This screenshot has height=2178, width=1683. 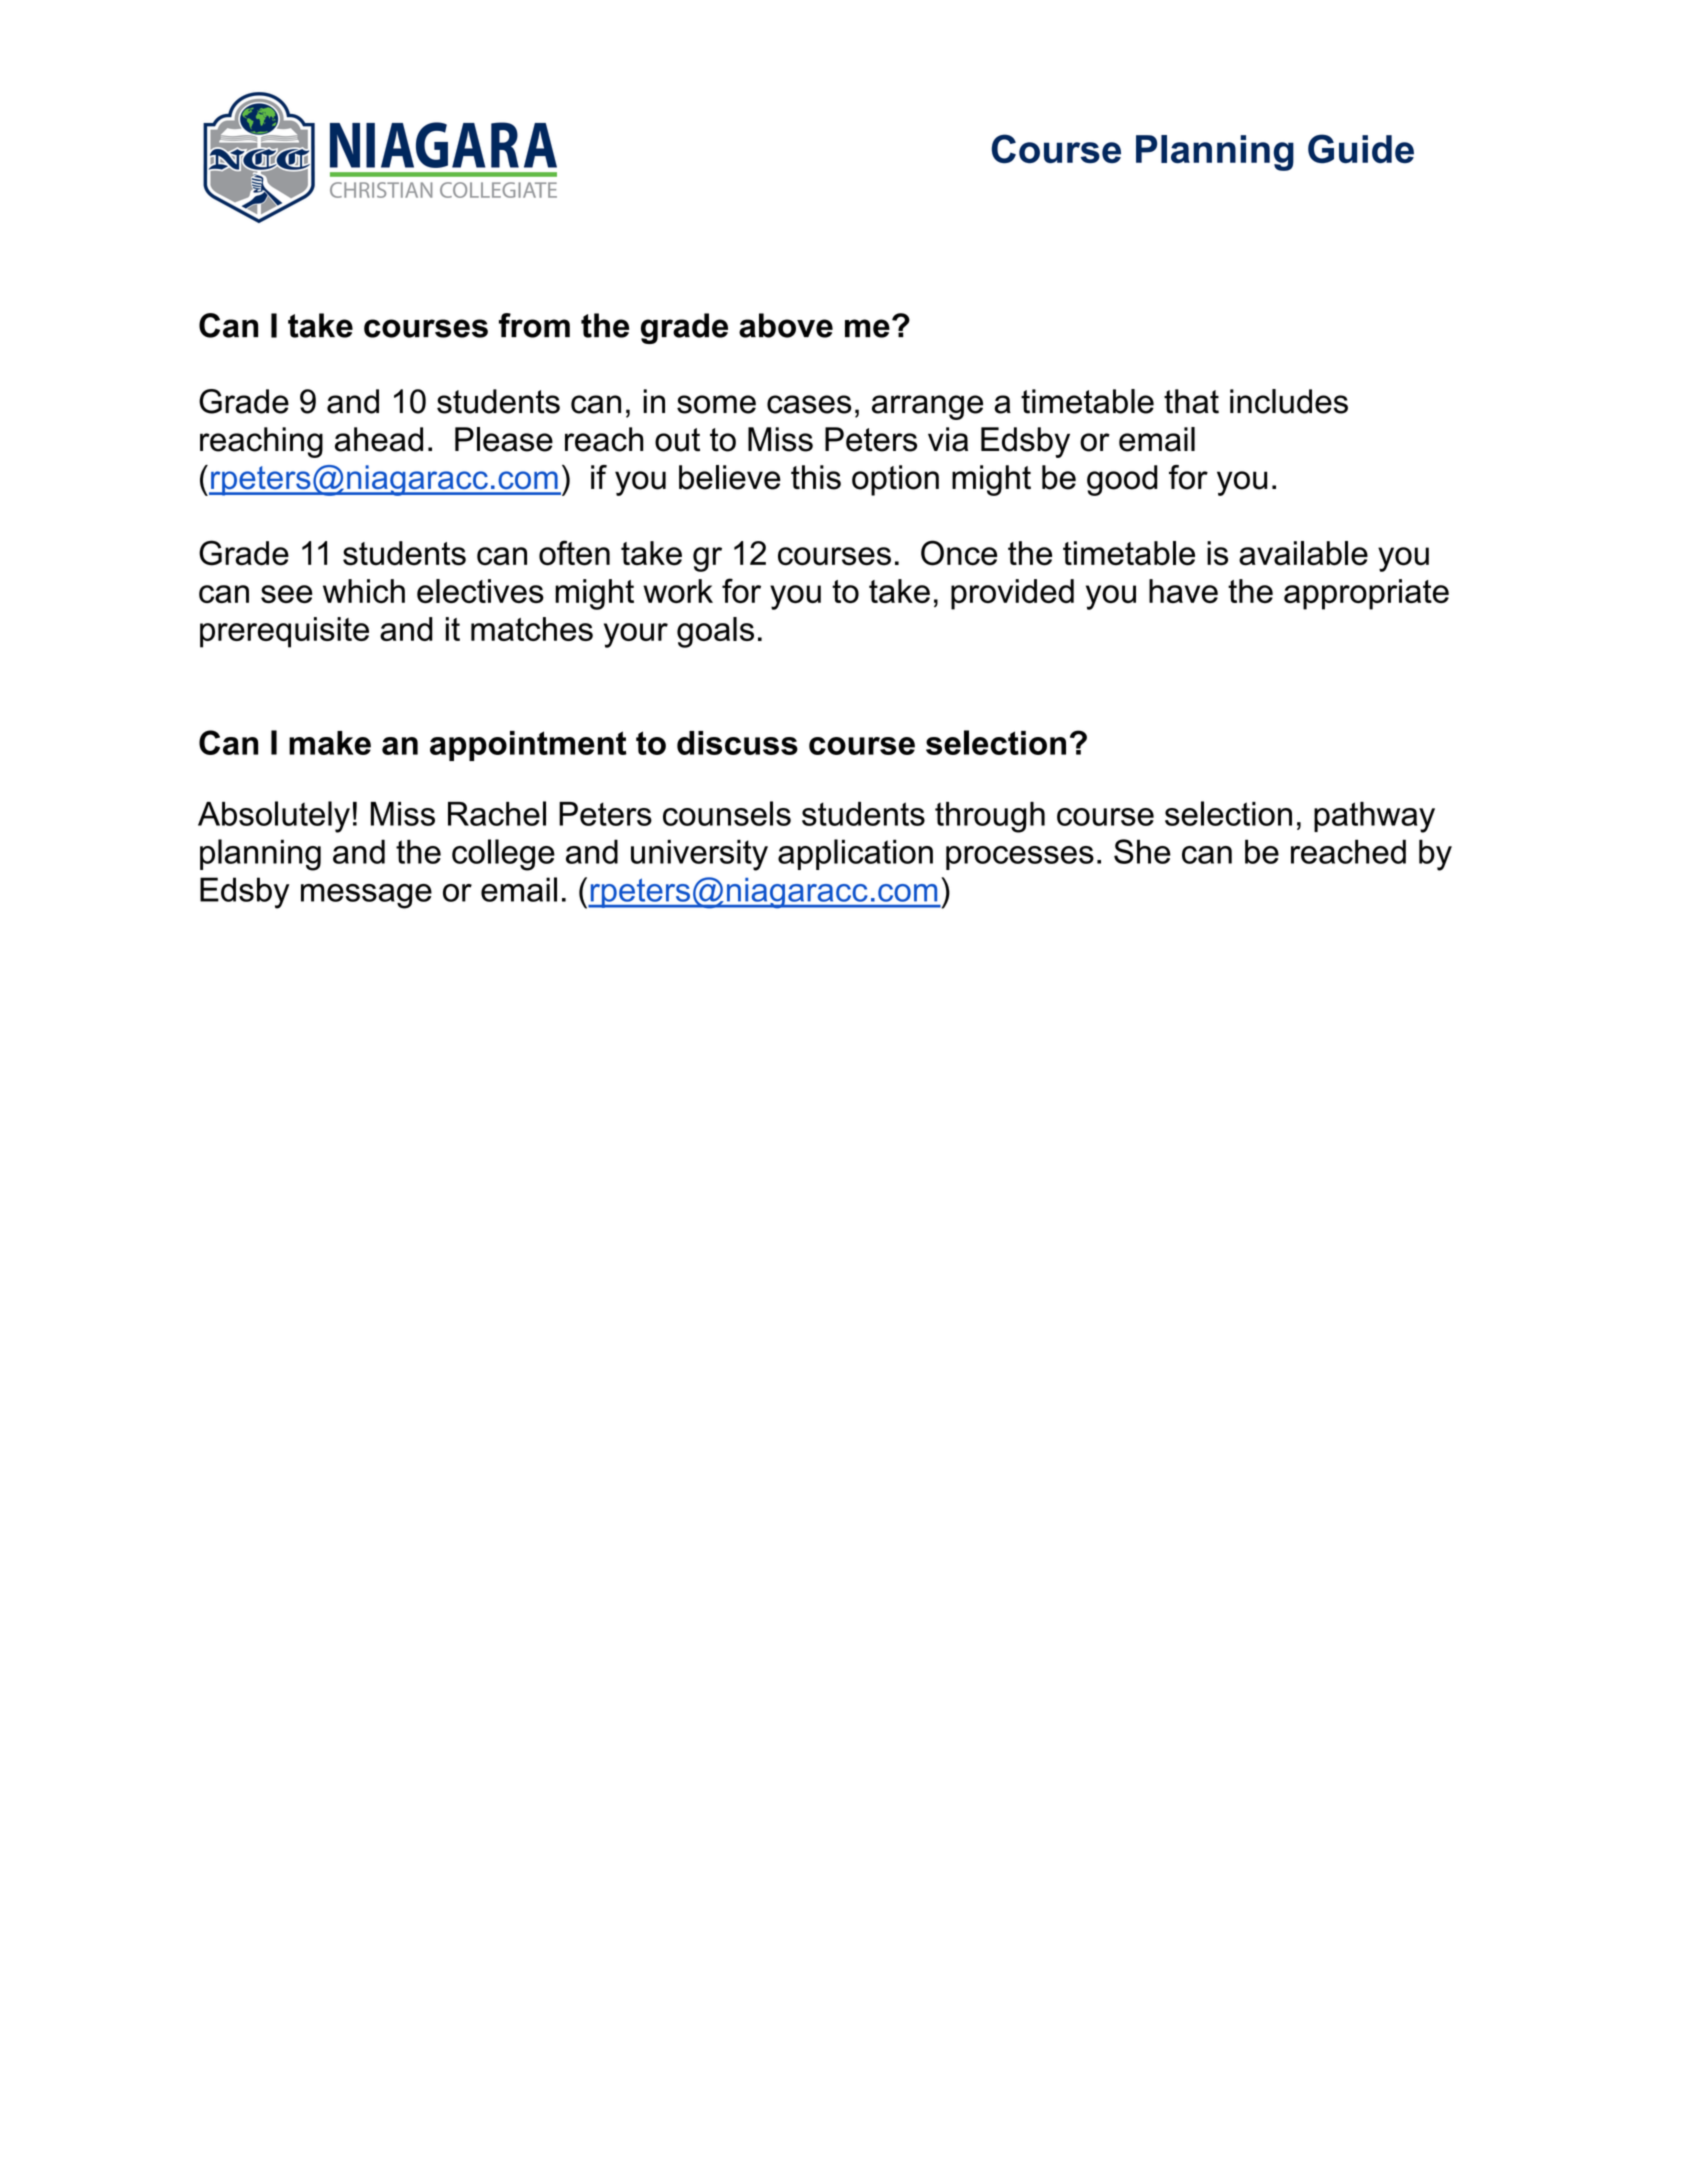 What do you see at coordinates (1303, 553) in the screenshot?
I see `available` at bounding box center [1303, 553].
